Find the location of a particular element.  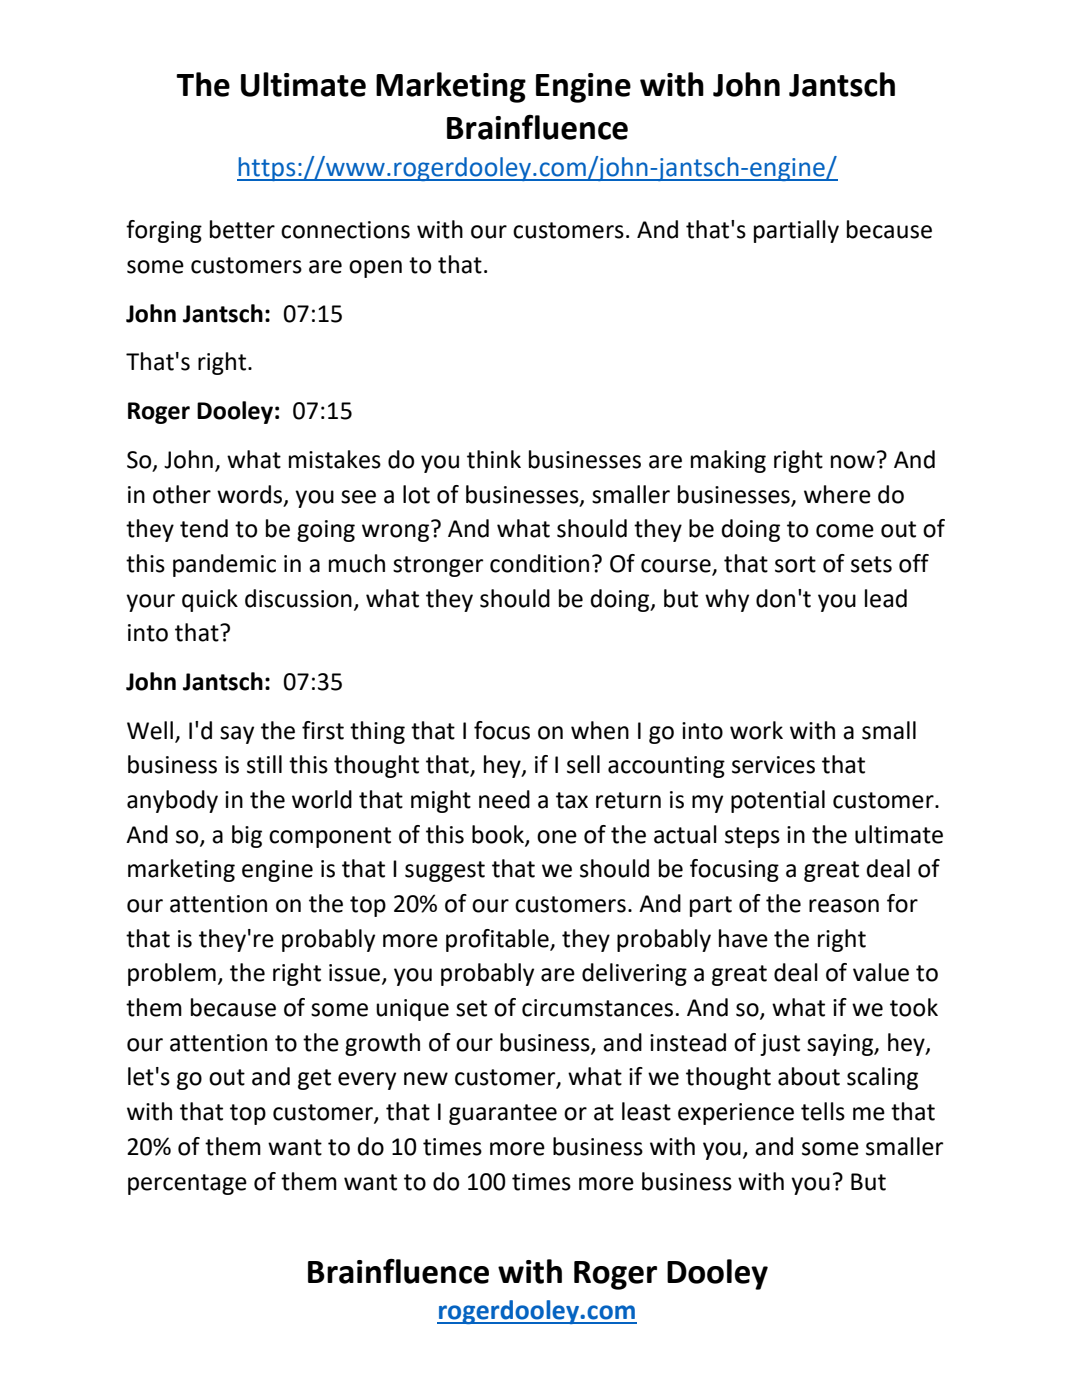

first is located at coordinates (323, 730).
